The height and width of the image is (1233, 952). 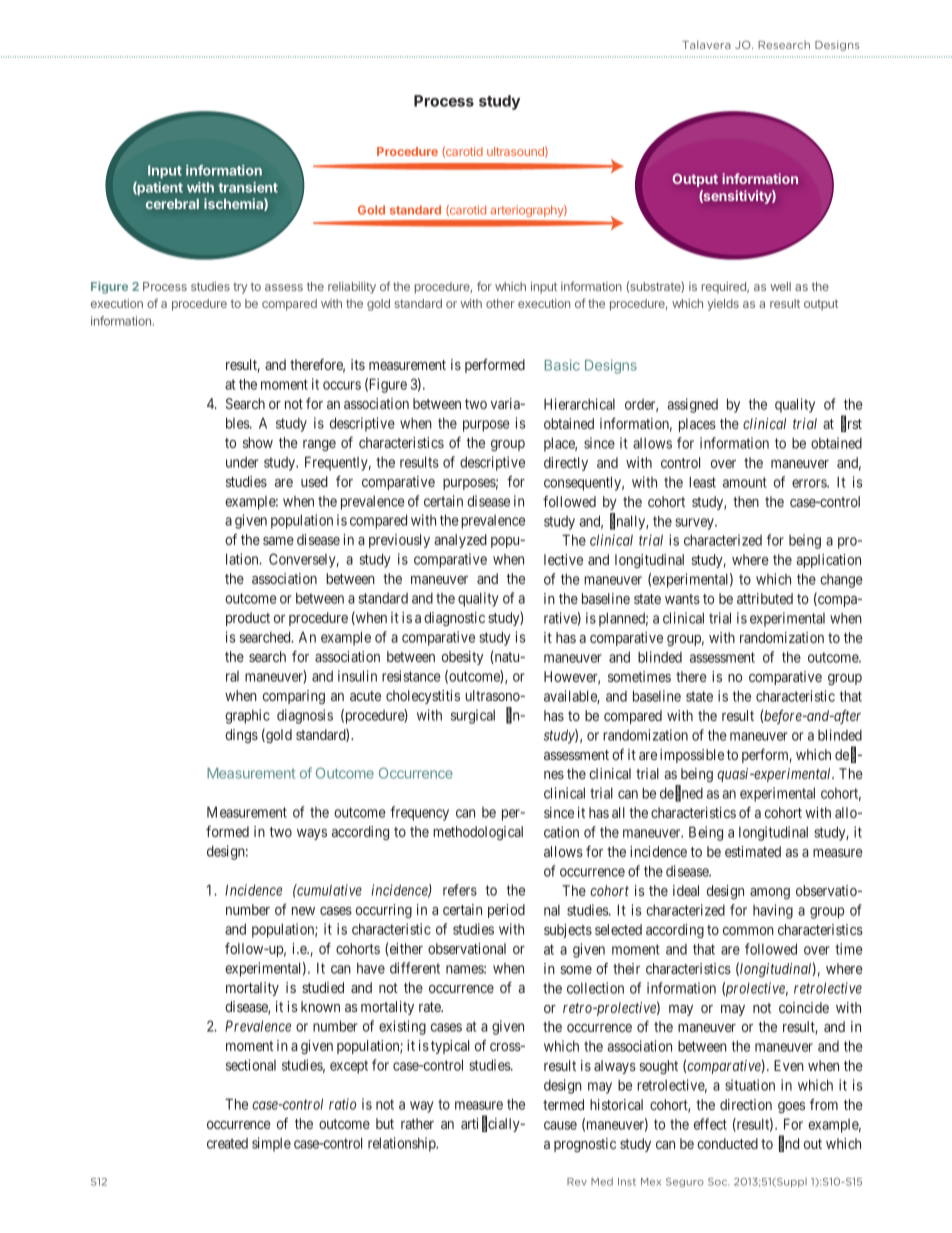 I want to click on period, so click(x=506, y=911).
